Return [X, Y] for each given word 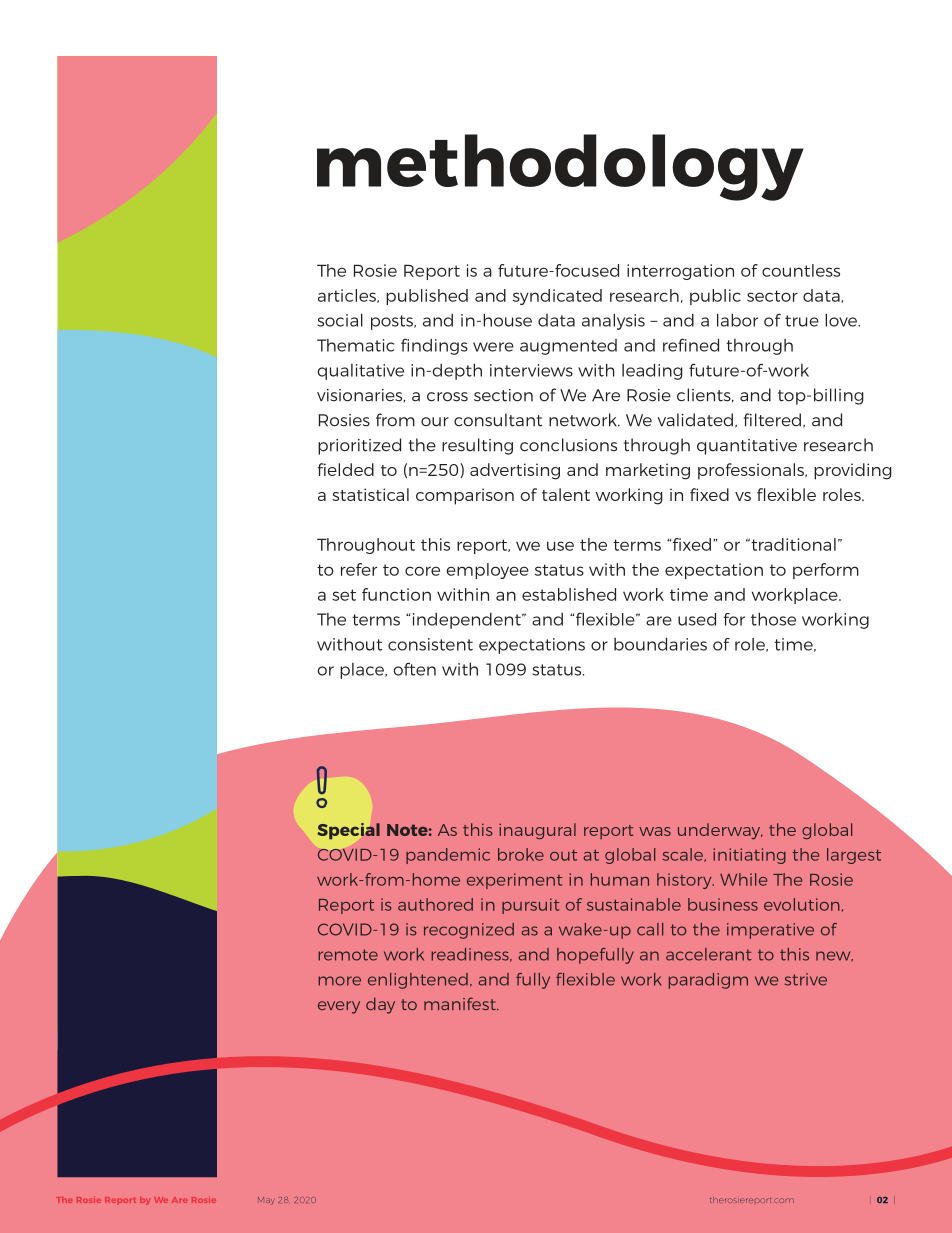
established [569, 594]
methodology [560, 167]
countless [801, 270]
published [427, 297]
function [396, 594]
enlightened [418, 981]
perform [826, 571]
